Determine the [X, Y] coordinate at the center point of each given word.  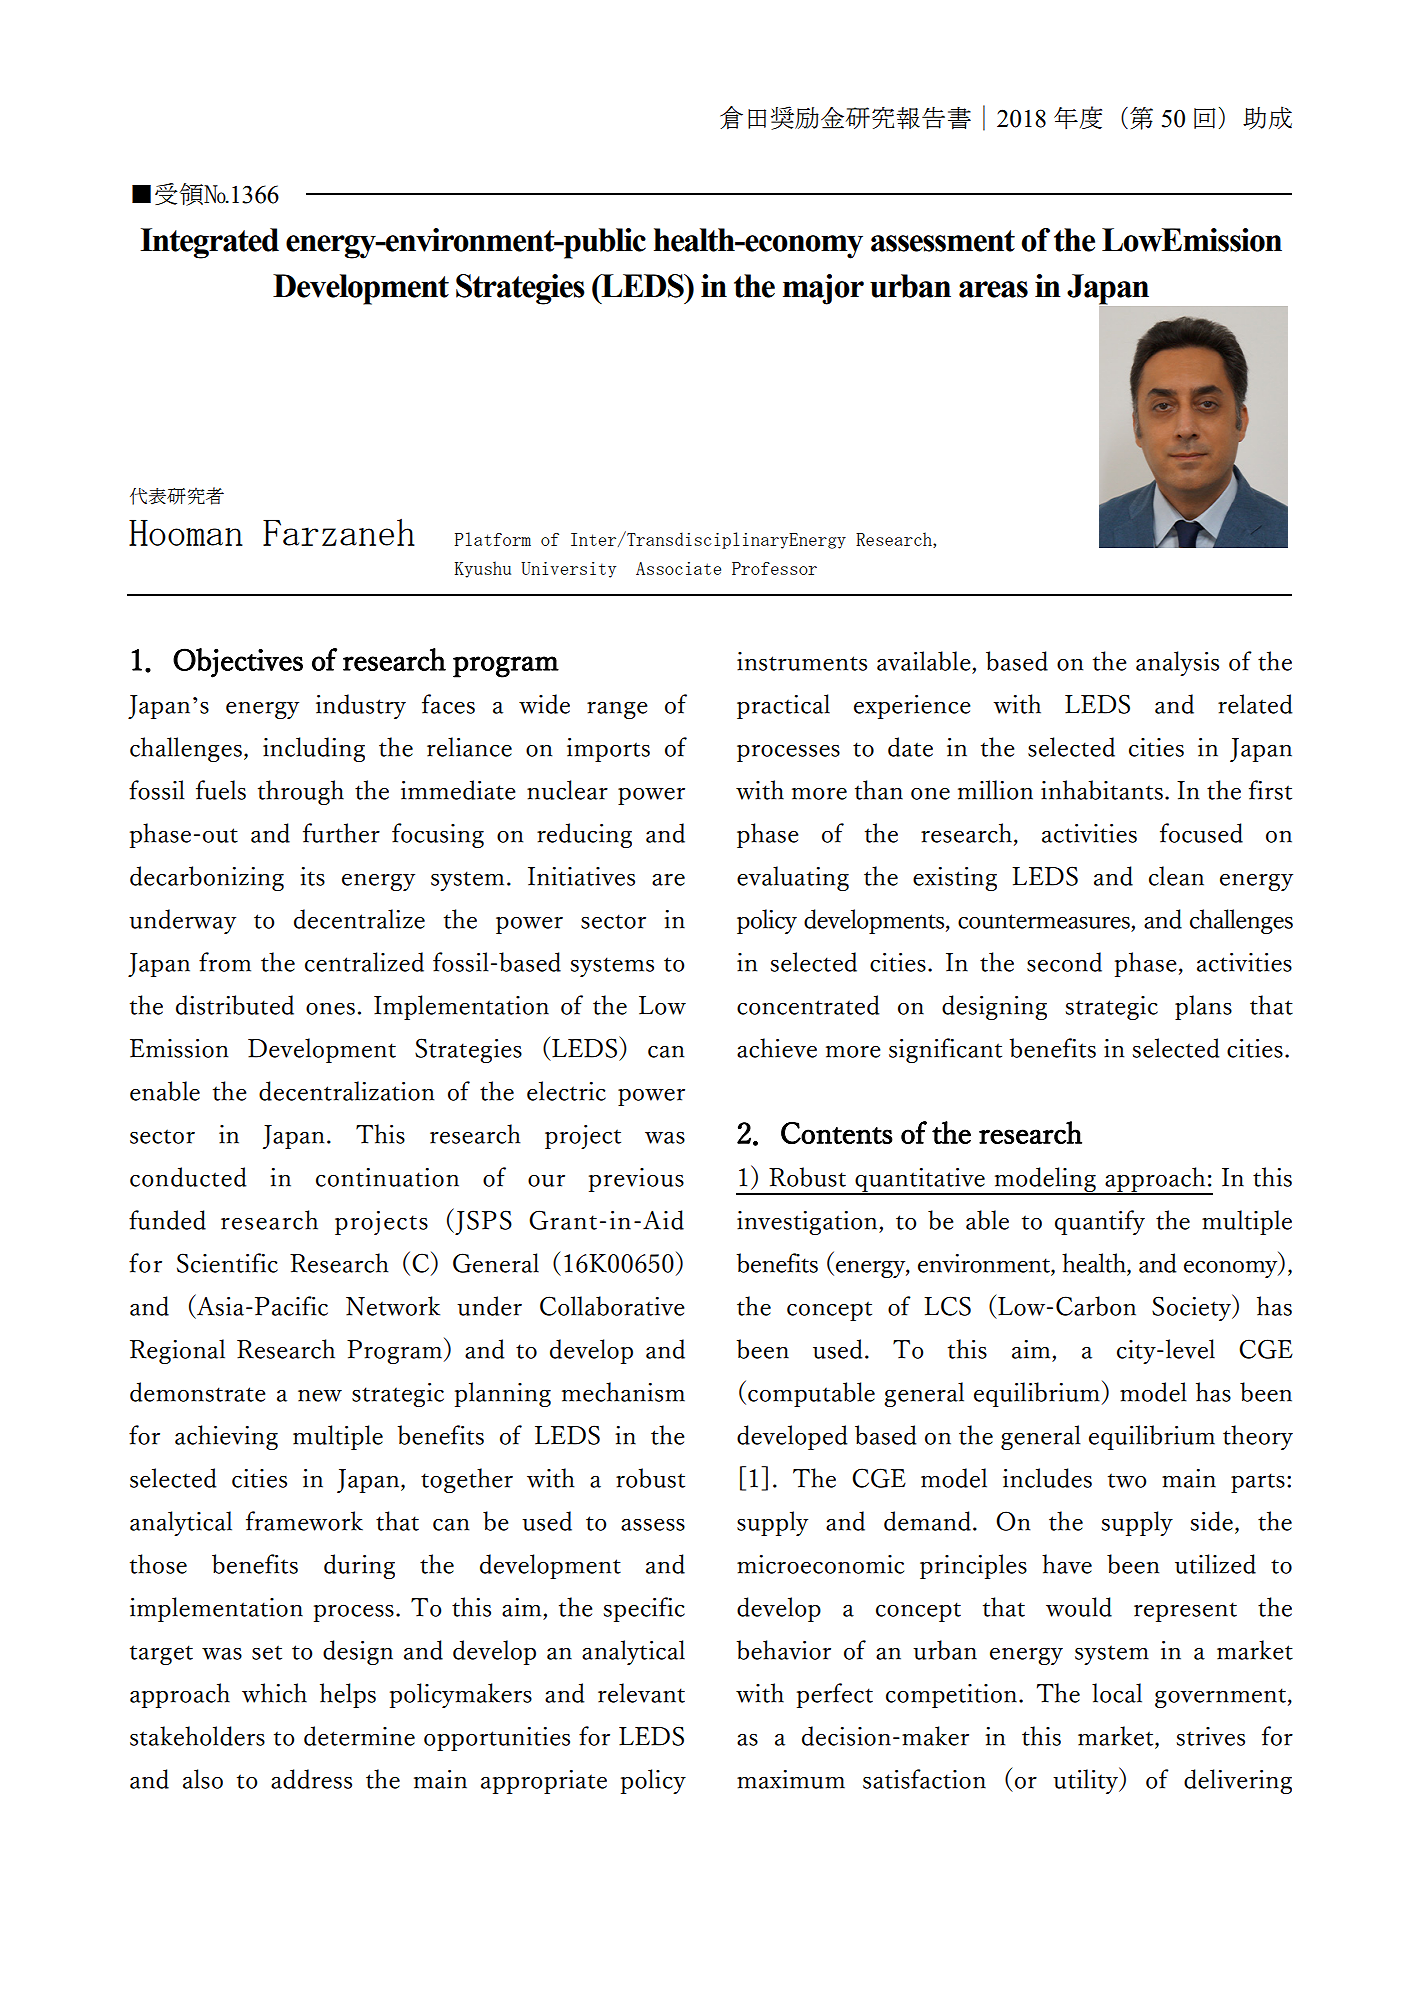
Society [1193, 1308]
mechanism [623, 1392]
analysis [1177, 663]
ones [330, 1009]
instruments [802, 661]
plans [1203, 1007]
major [823, 289]
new [320, 1396]
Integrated [209, 243]
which [274, 1693]
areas [993, 289]
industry [361, 706]
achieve [777, 1048]
